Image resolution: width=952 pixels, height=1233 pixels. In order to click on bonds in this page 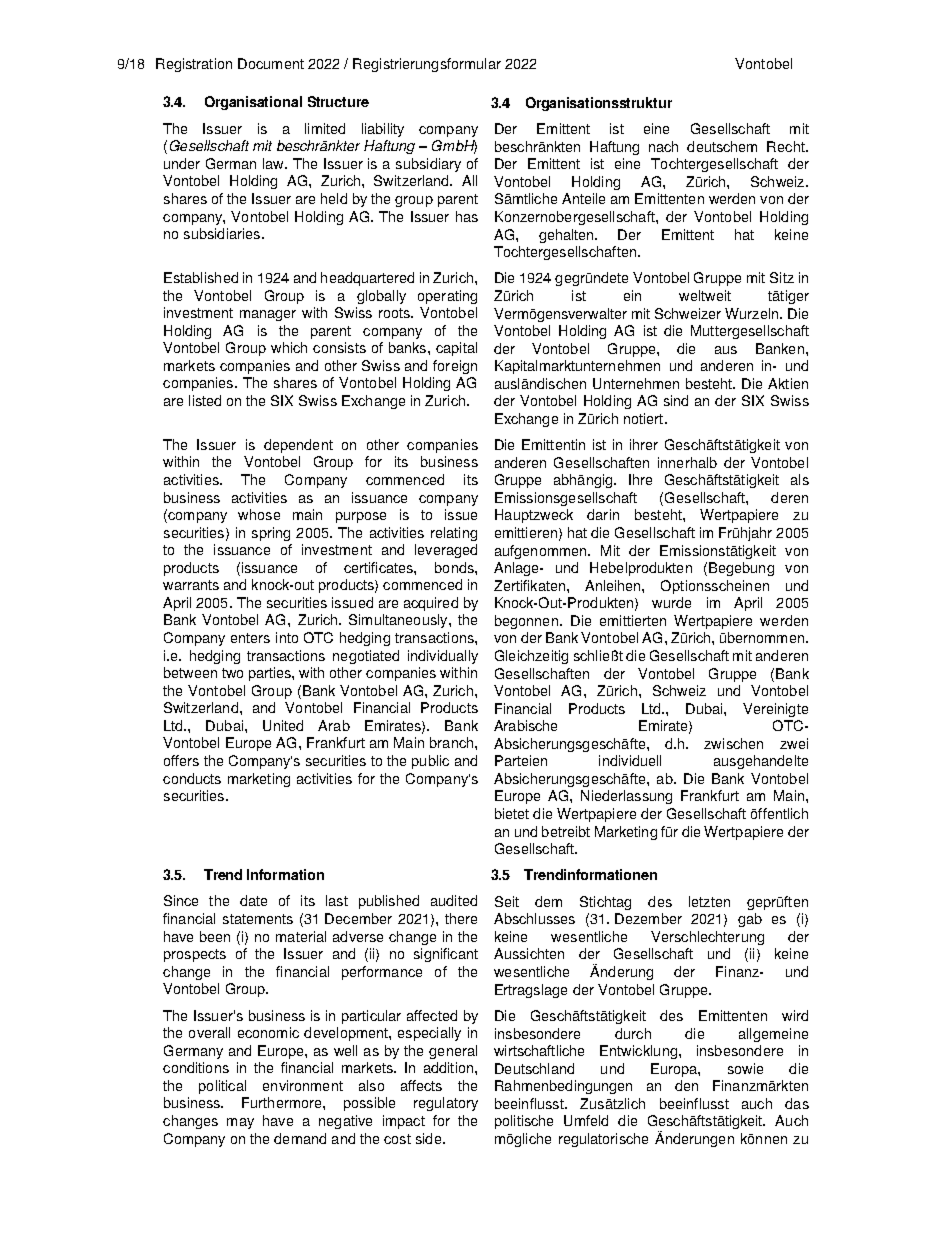, I will do `click(455, 567)`.
